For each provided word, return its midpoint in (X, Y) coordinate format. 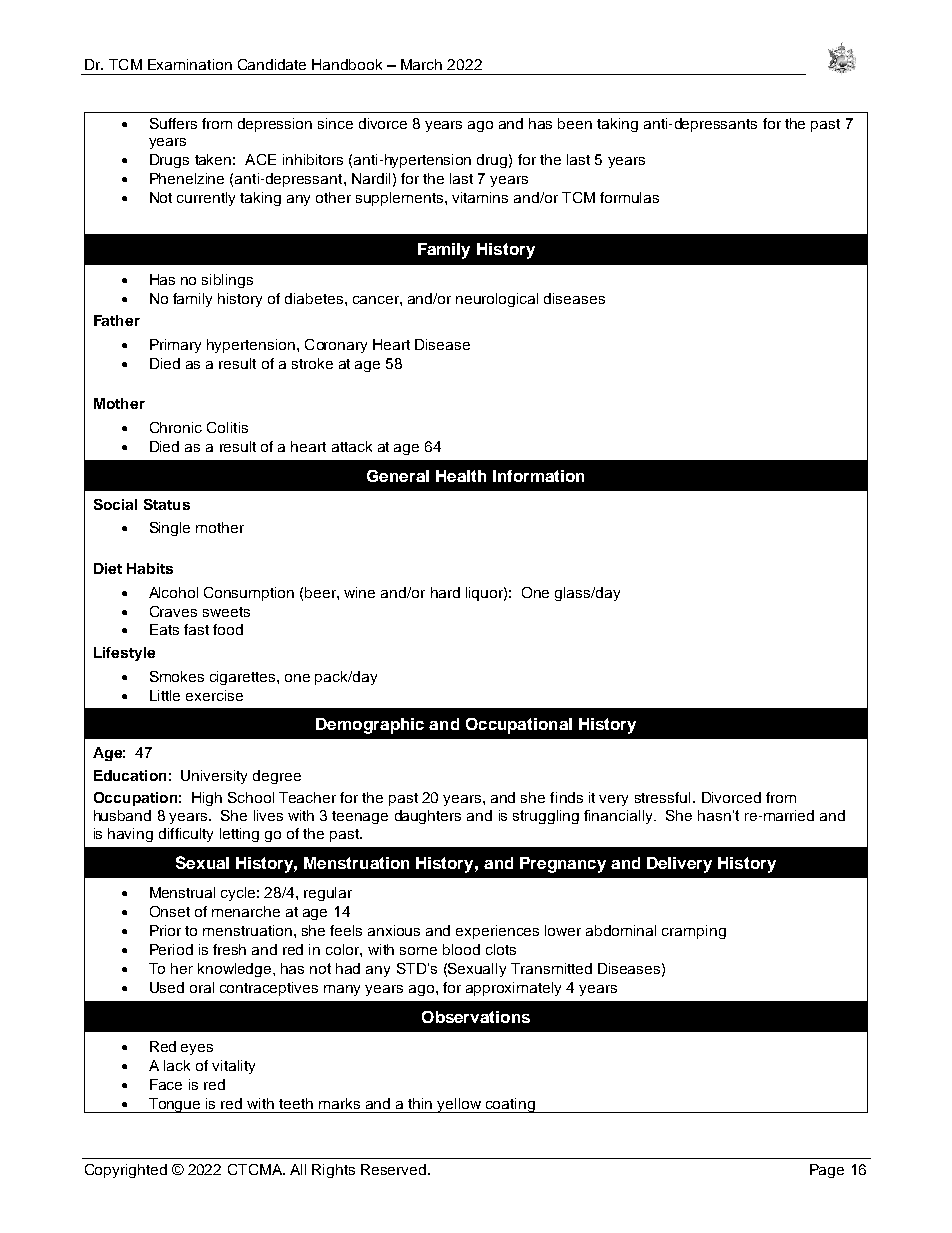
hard (445, 592)
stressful (662, 797)
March (421, 64)
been (575, 123)
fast (196, 629)
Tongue (175, 1105)
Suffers (173, 123)
